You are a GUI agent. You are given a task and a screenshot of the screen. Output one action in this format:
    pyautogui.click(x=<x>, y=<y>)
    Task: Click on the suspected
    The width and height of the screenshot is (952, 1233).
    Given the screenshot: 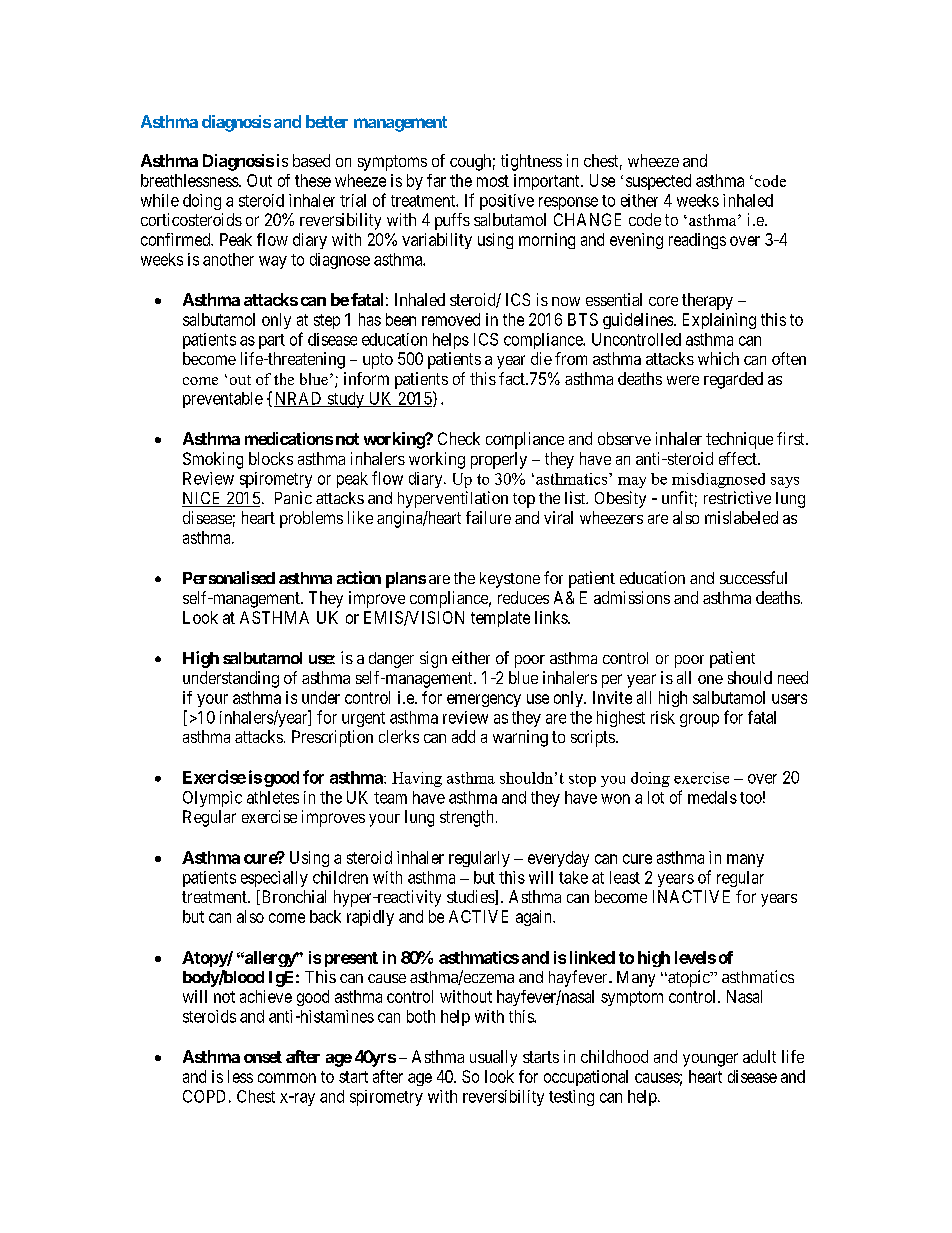 What is the action you would take?
    pyautogui.click(x=658, y=182)
